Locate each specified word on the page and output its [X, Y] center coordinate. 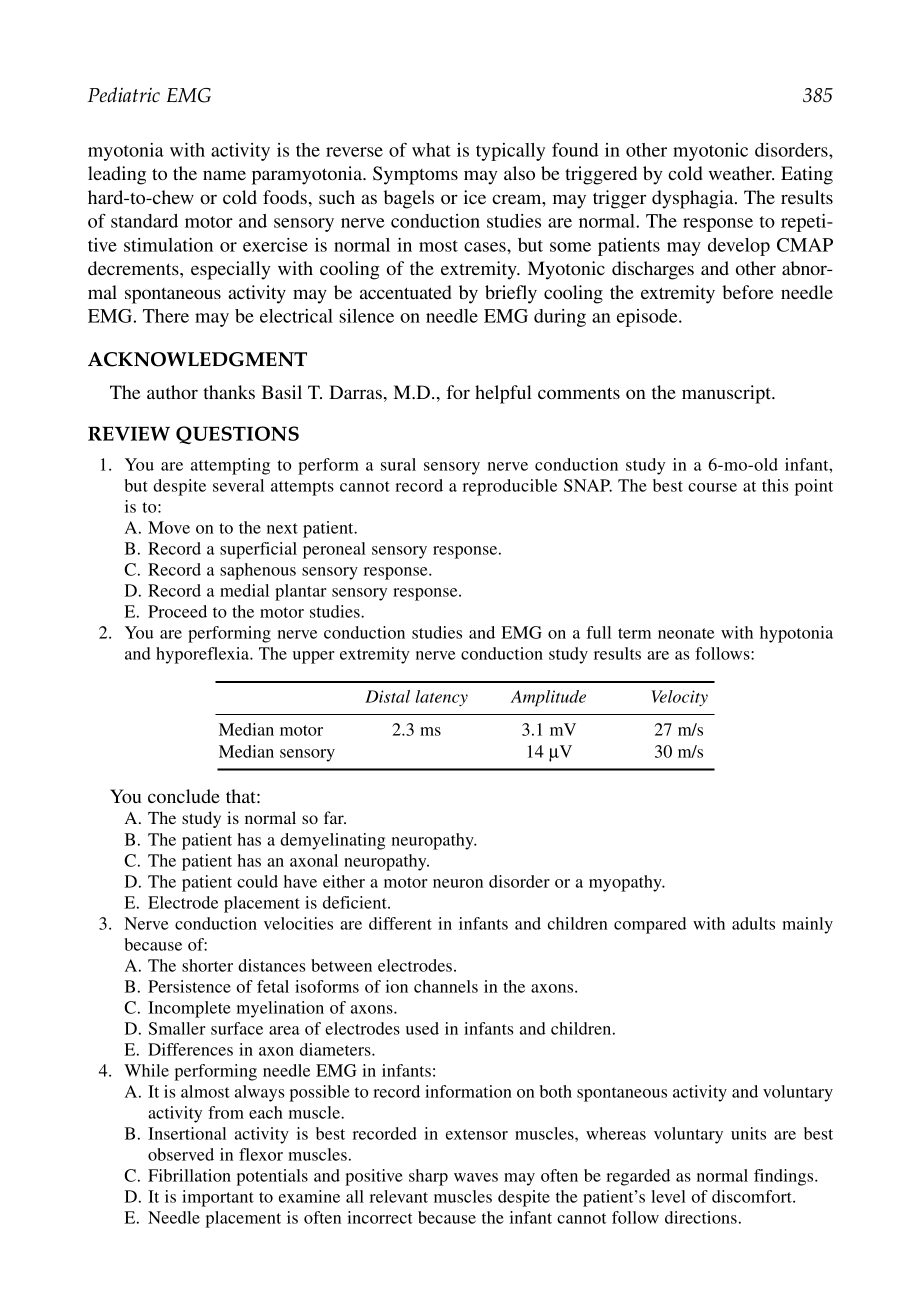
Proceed [177, 611]
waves [476, 1177]
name [224, 175]
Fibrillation [189, 1175]
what [431, 150]
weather [741, 173]
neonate [686, 633]
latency [441, 698]
